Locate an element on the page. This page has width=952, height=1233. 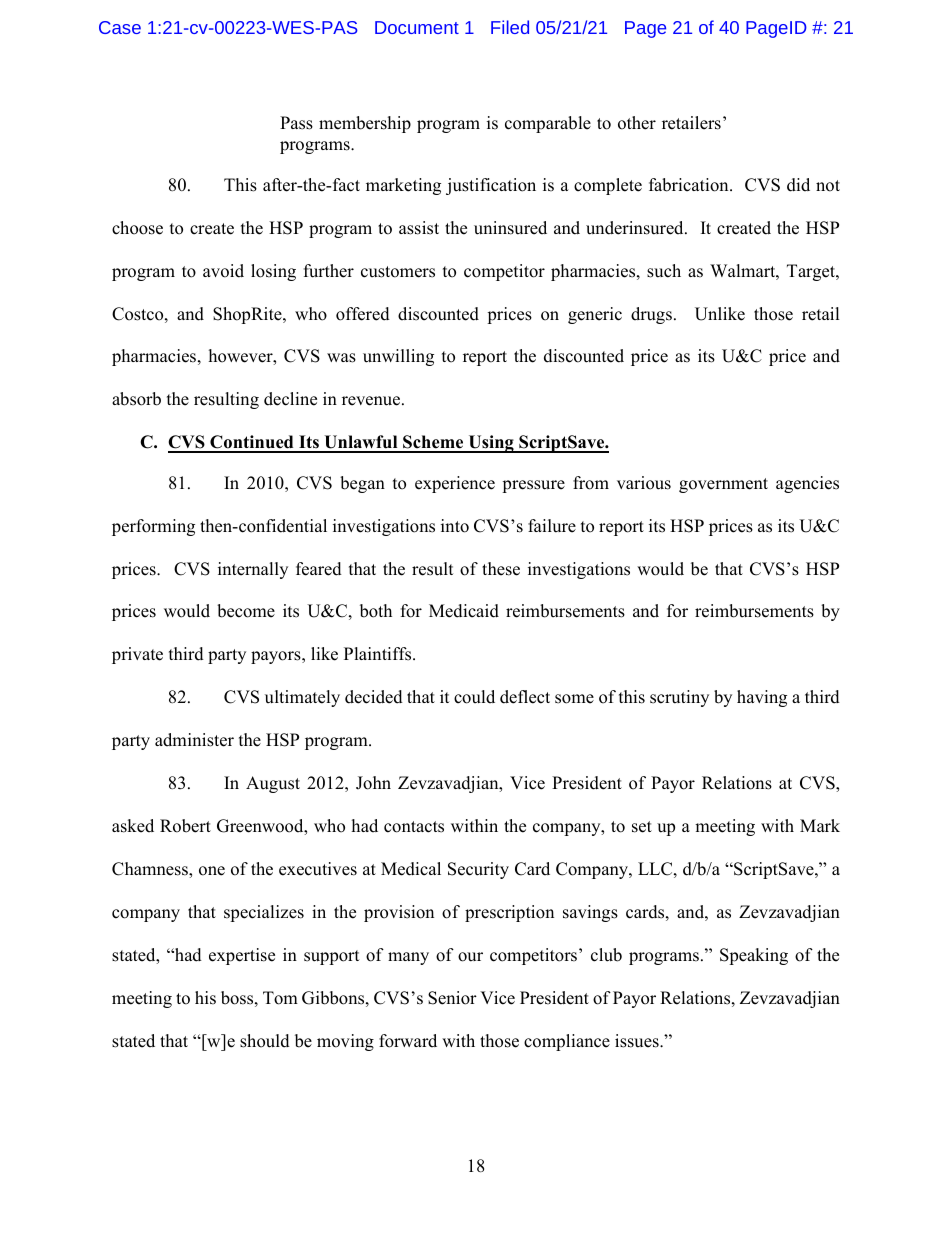
government is located at coordinates (723, 485).
